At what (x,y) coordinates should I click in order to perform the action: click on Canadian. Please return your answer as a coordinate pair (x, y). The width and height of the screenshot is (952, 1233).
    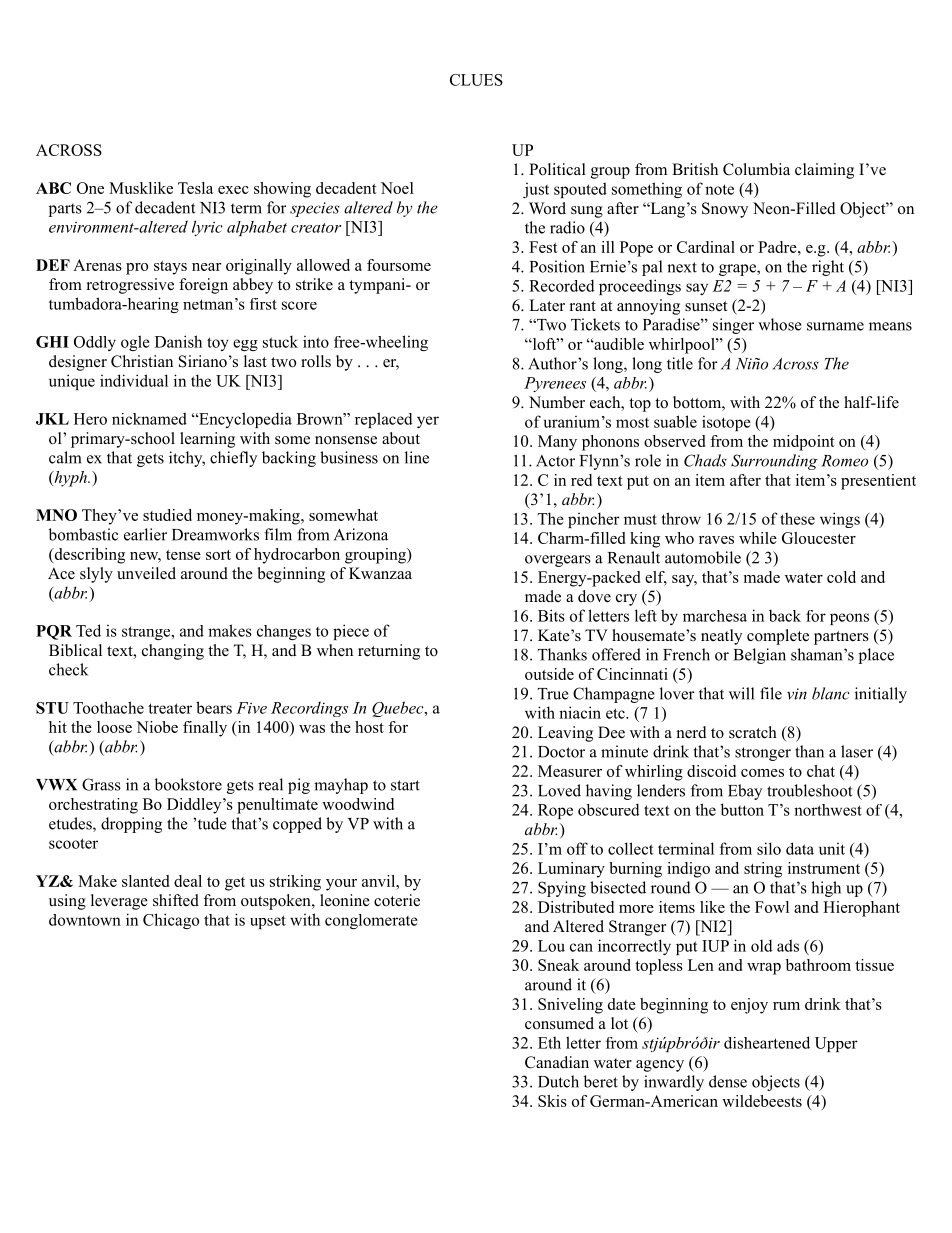
    Looking at the image, I should click on (557, 1062).
